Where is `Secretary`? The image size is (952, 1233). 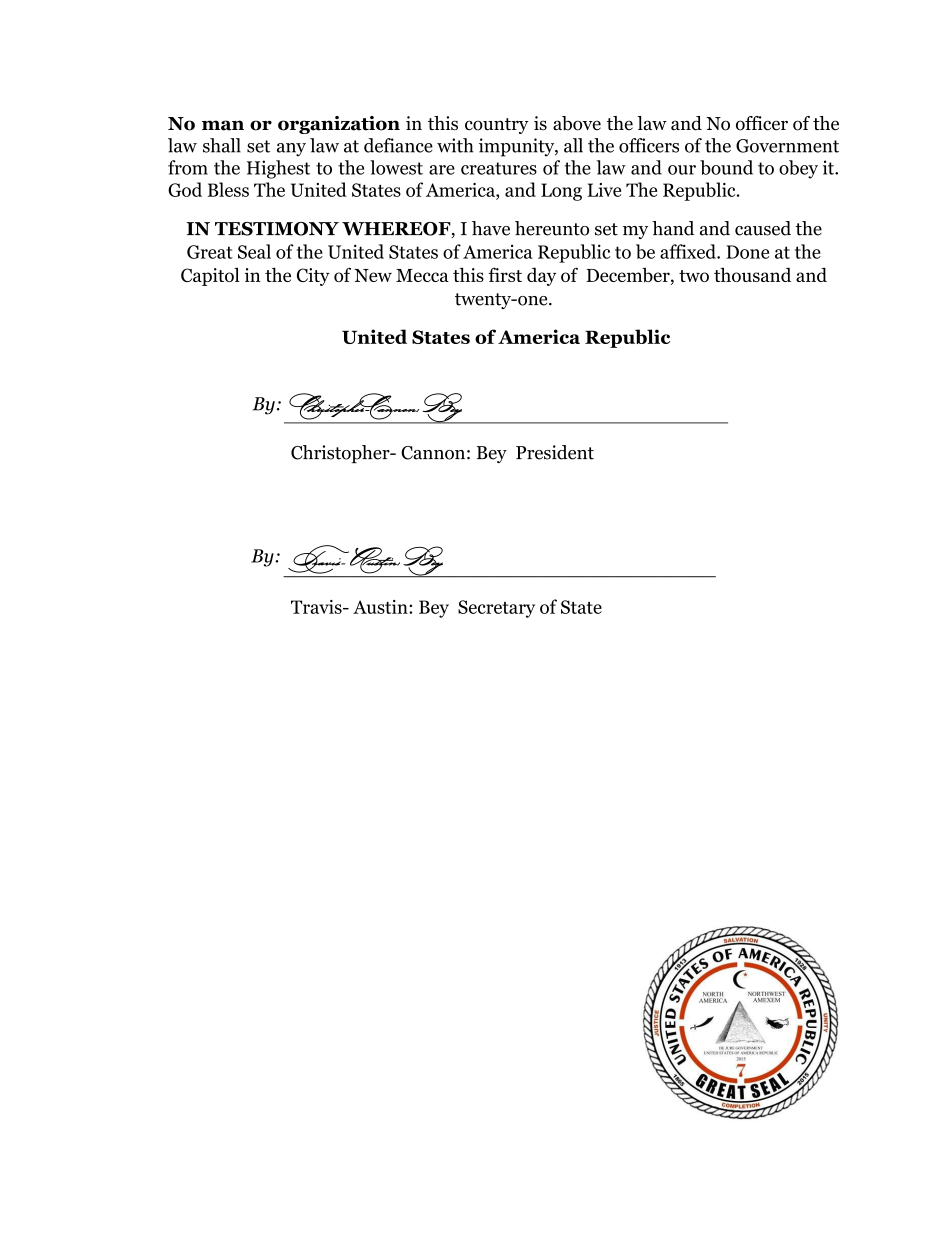 Secretary is located at coordinates (496, 609).
